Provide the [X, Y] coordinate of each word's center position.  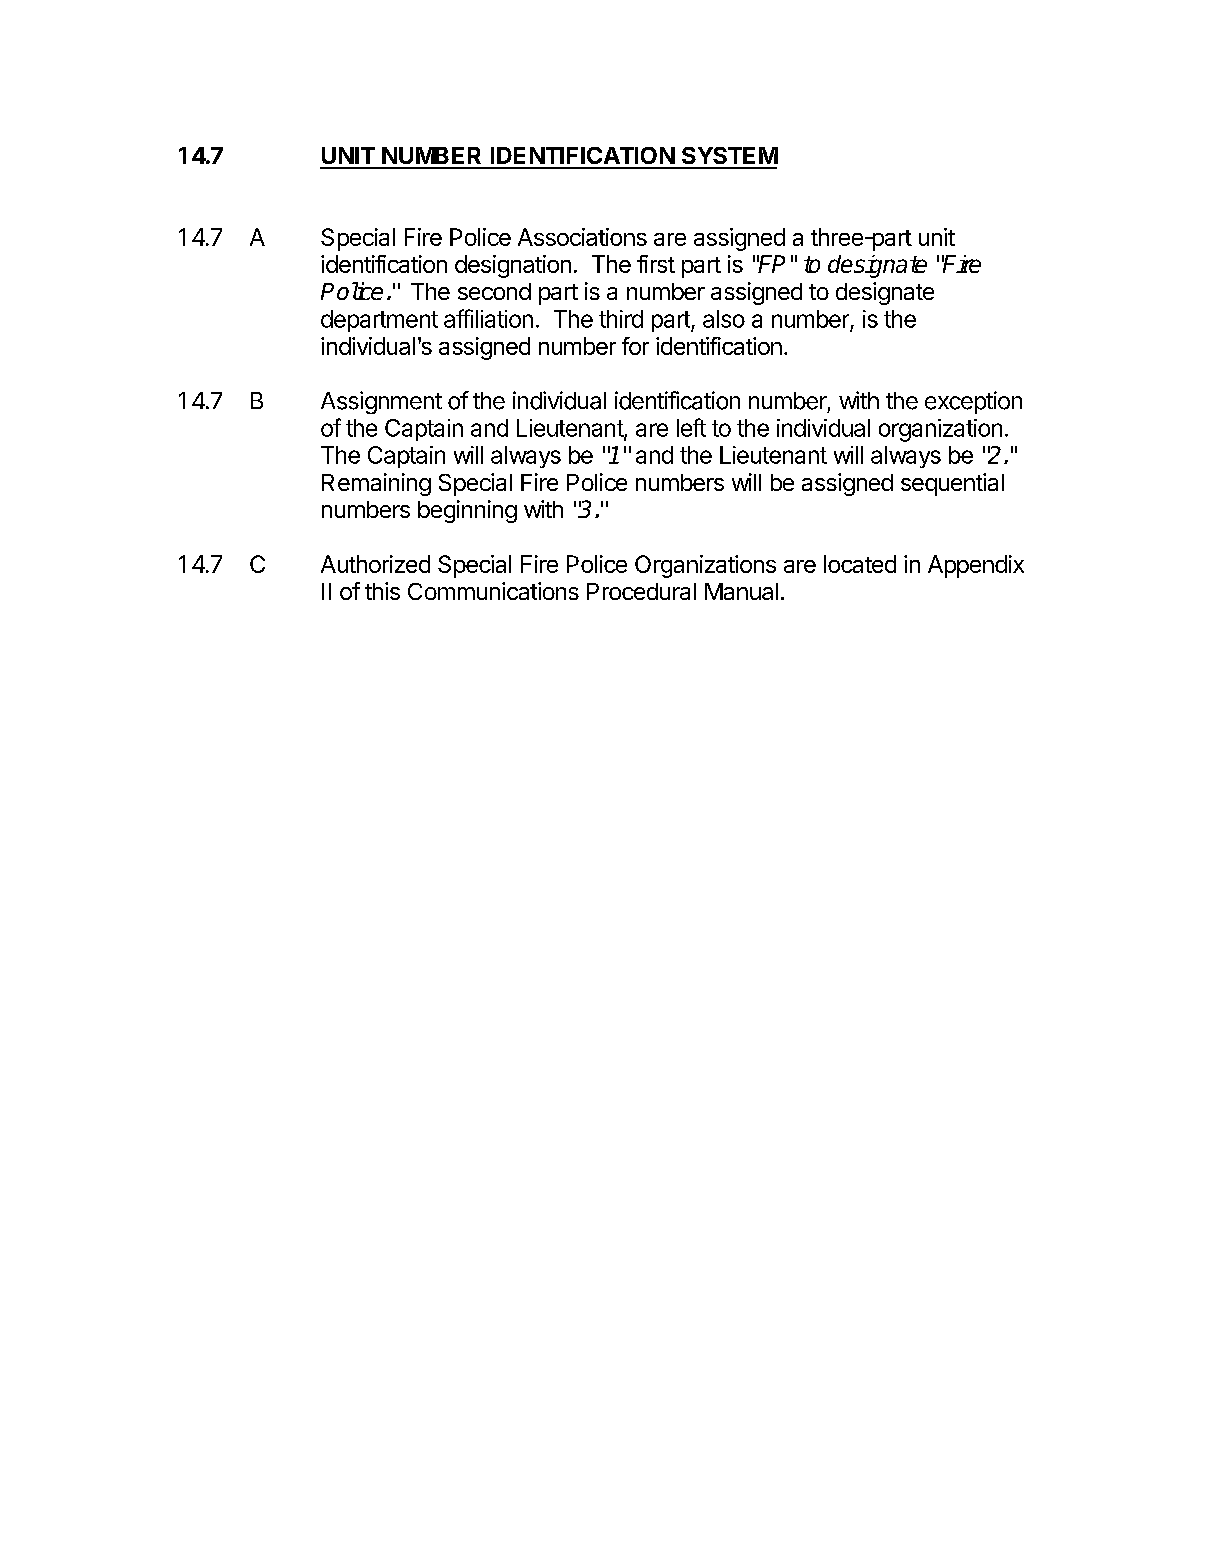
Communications [493, 591]
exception [973, 402]
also [724, 319]
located [860, 564]
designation [513, 266]
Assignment [381, 402]
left [691, 427]
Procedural [641, 591]
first [656, 264]
